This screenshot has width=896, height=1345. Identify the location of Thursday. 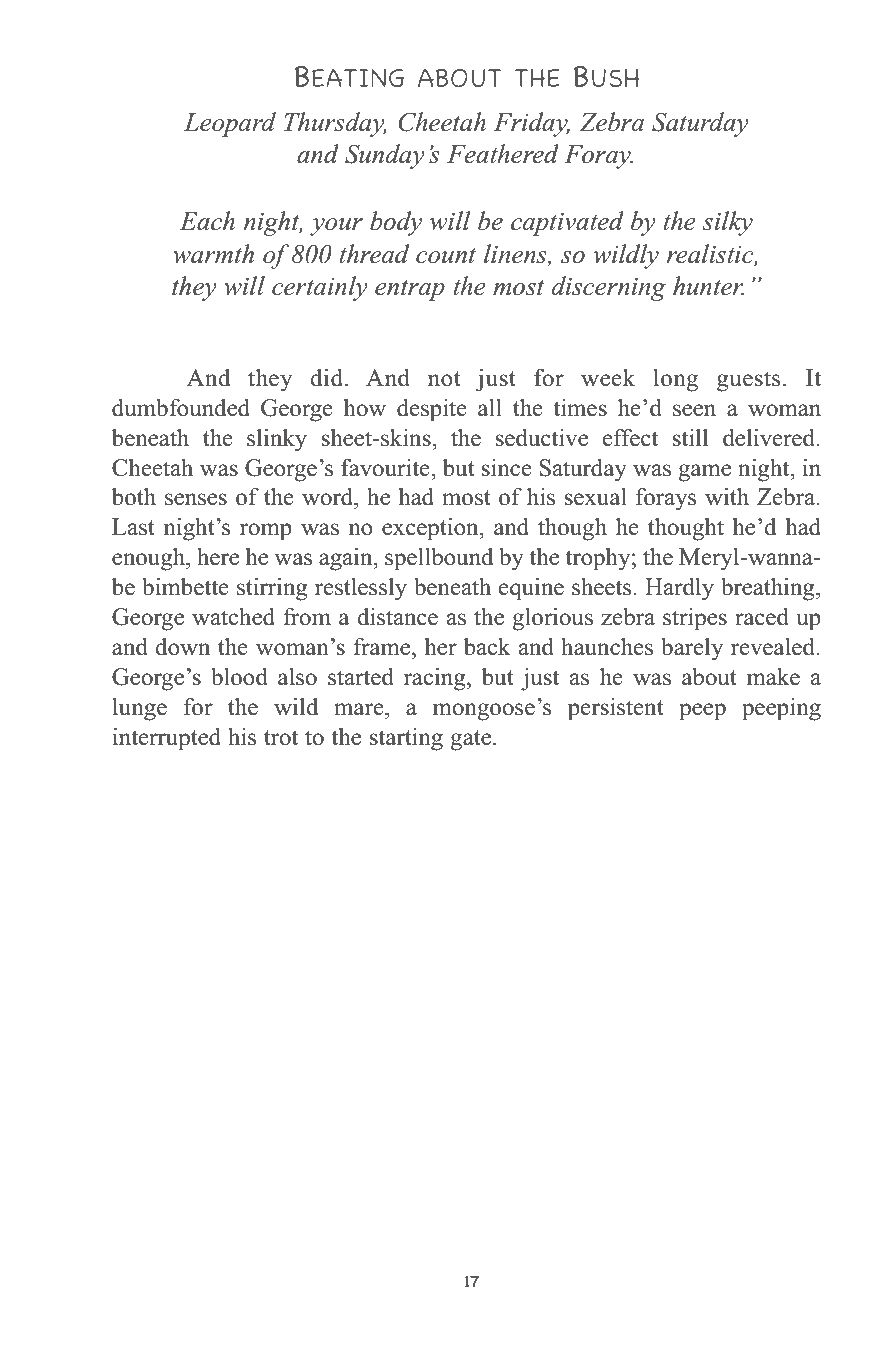
(335, 124).
